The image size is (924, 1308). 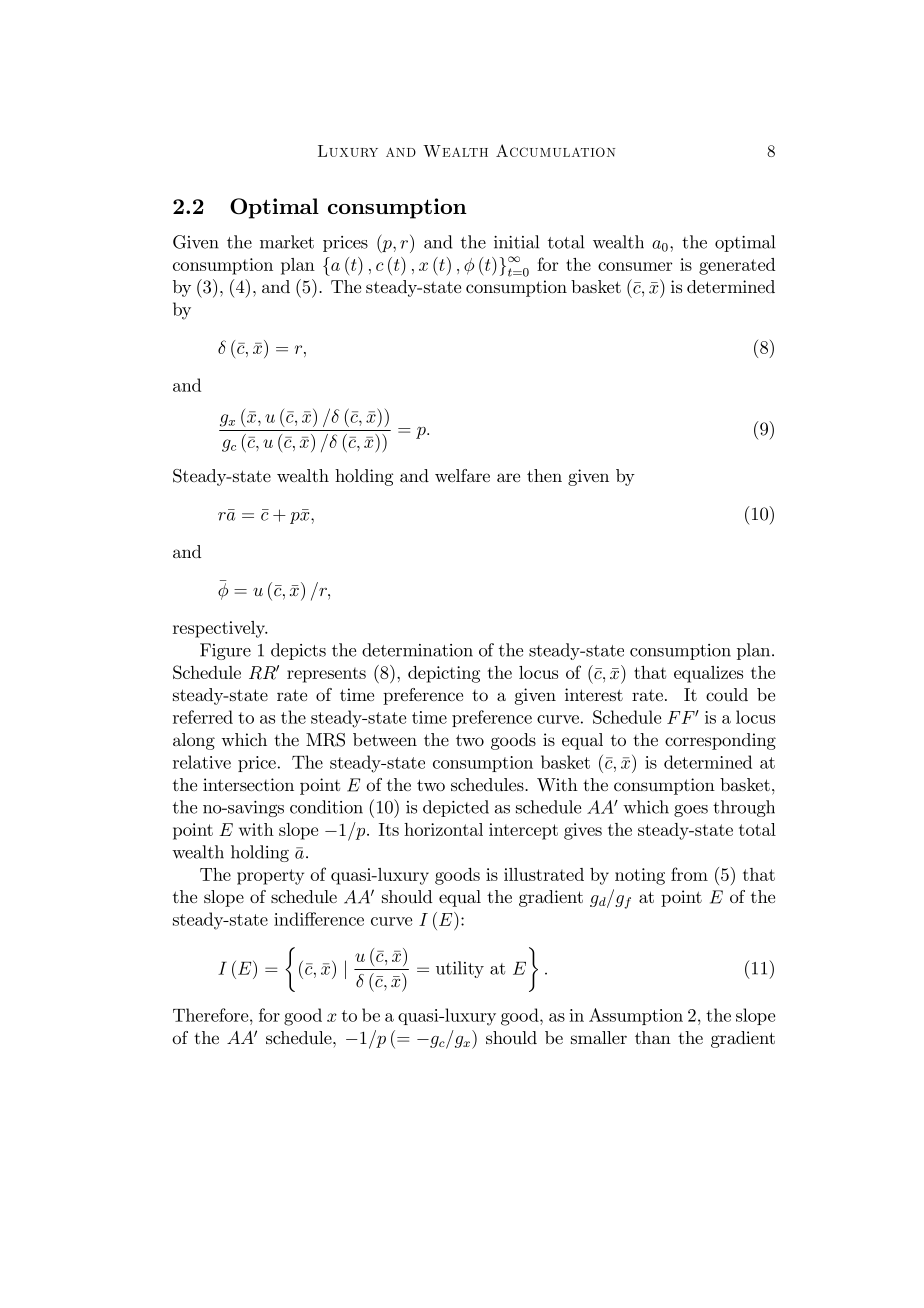 I want to click on welfare, so click(x=462, y=475).
